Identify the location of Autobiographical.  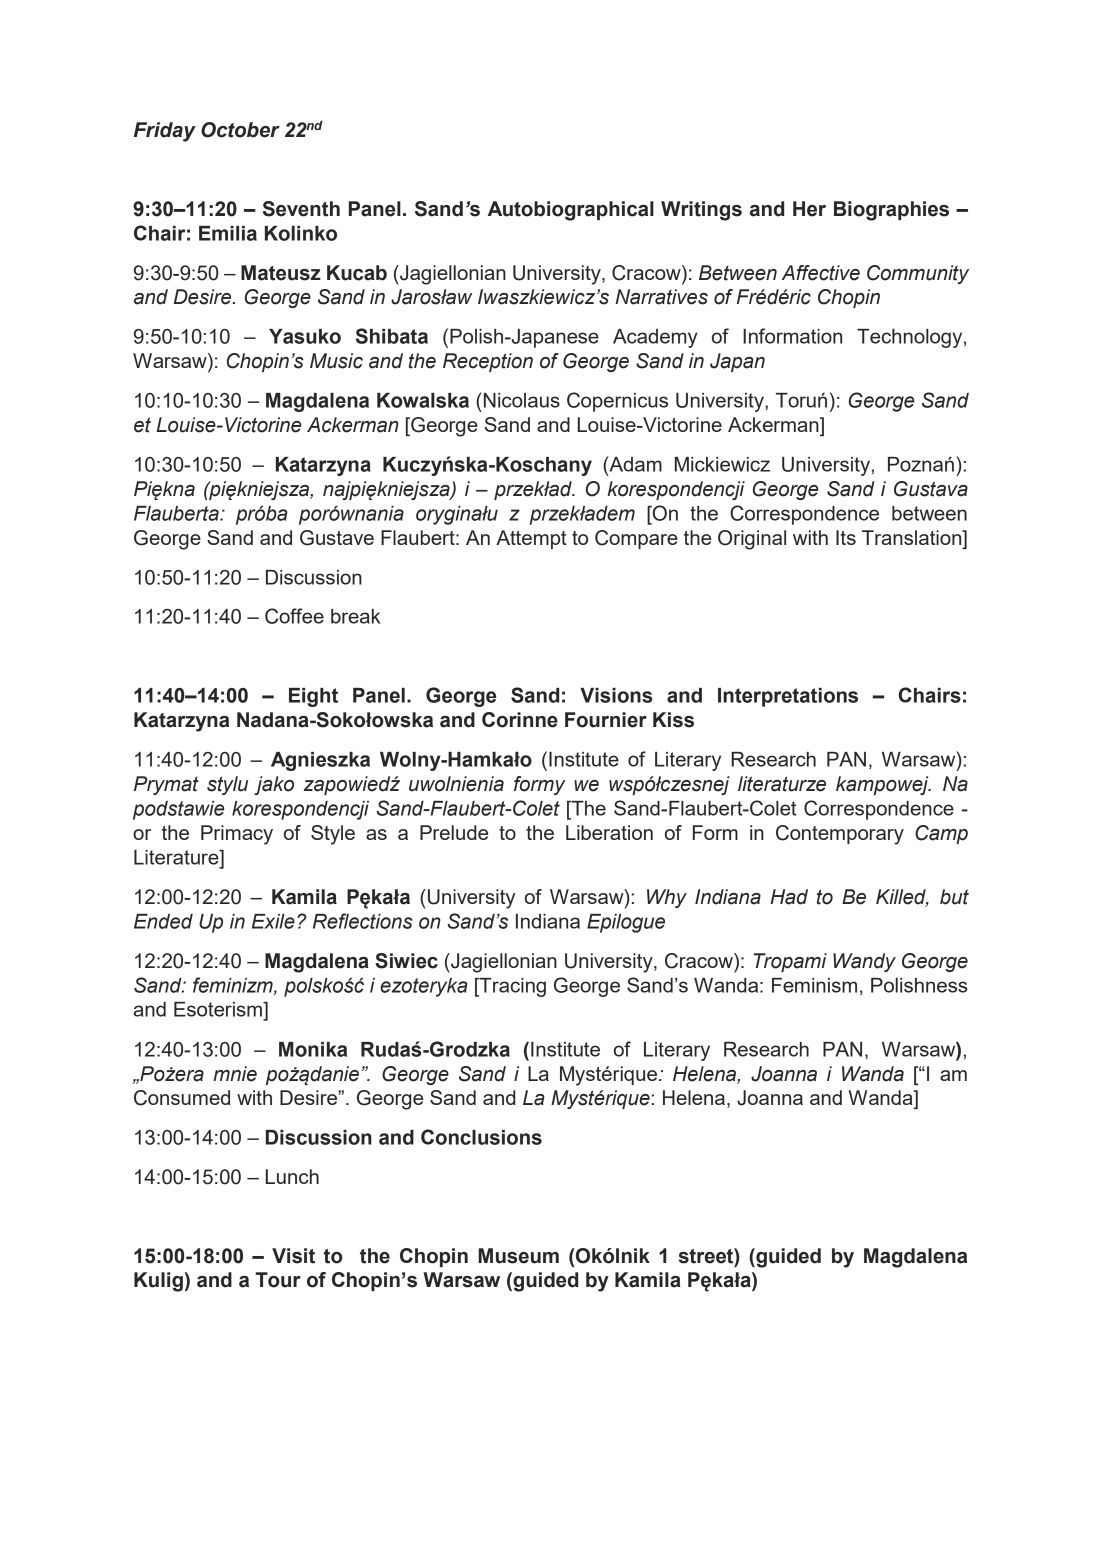
(571, 211).
